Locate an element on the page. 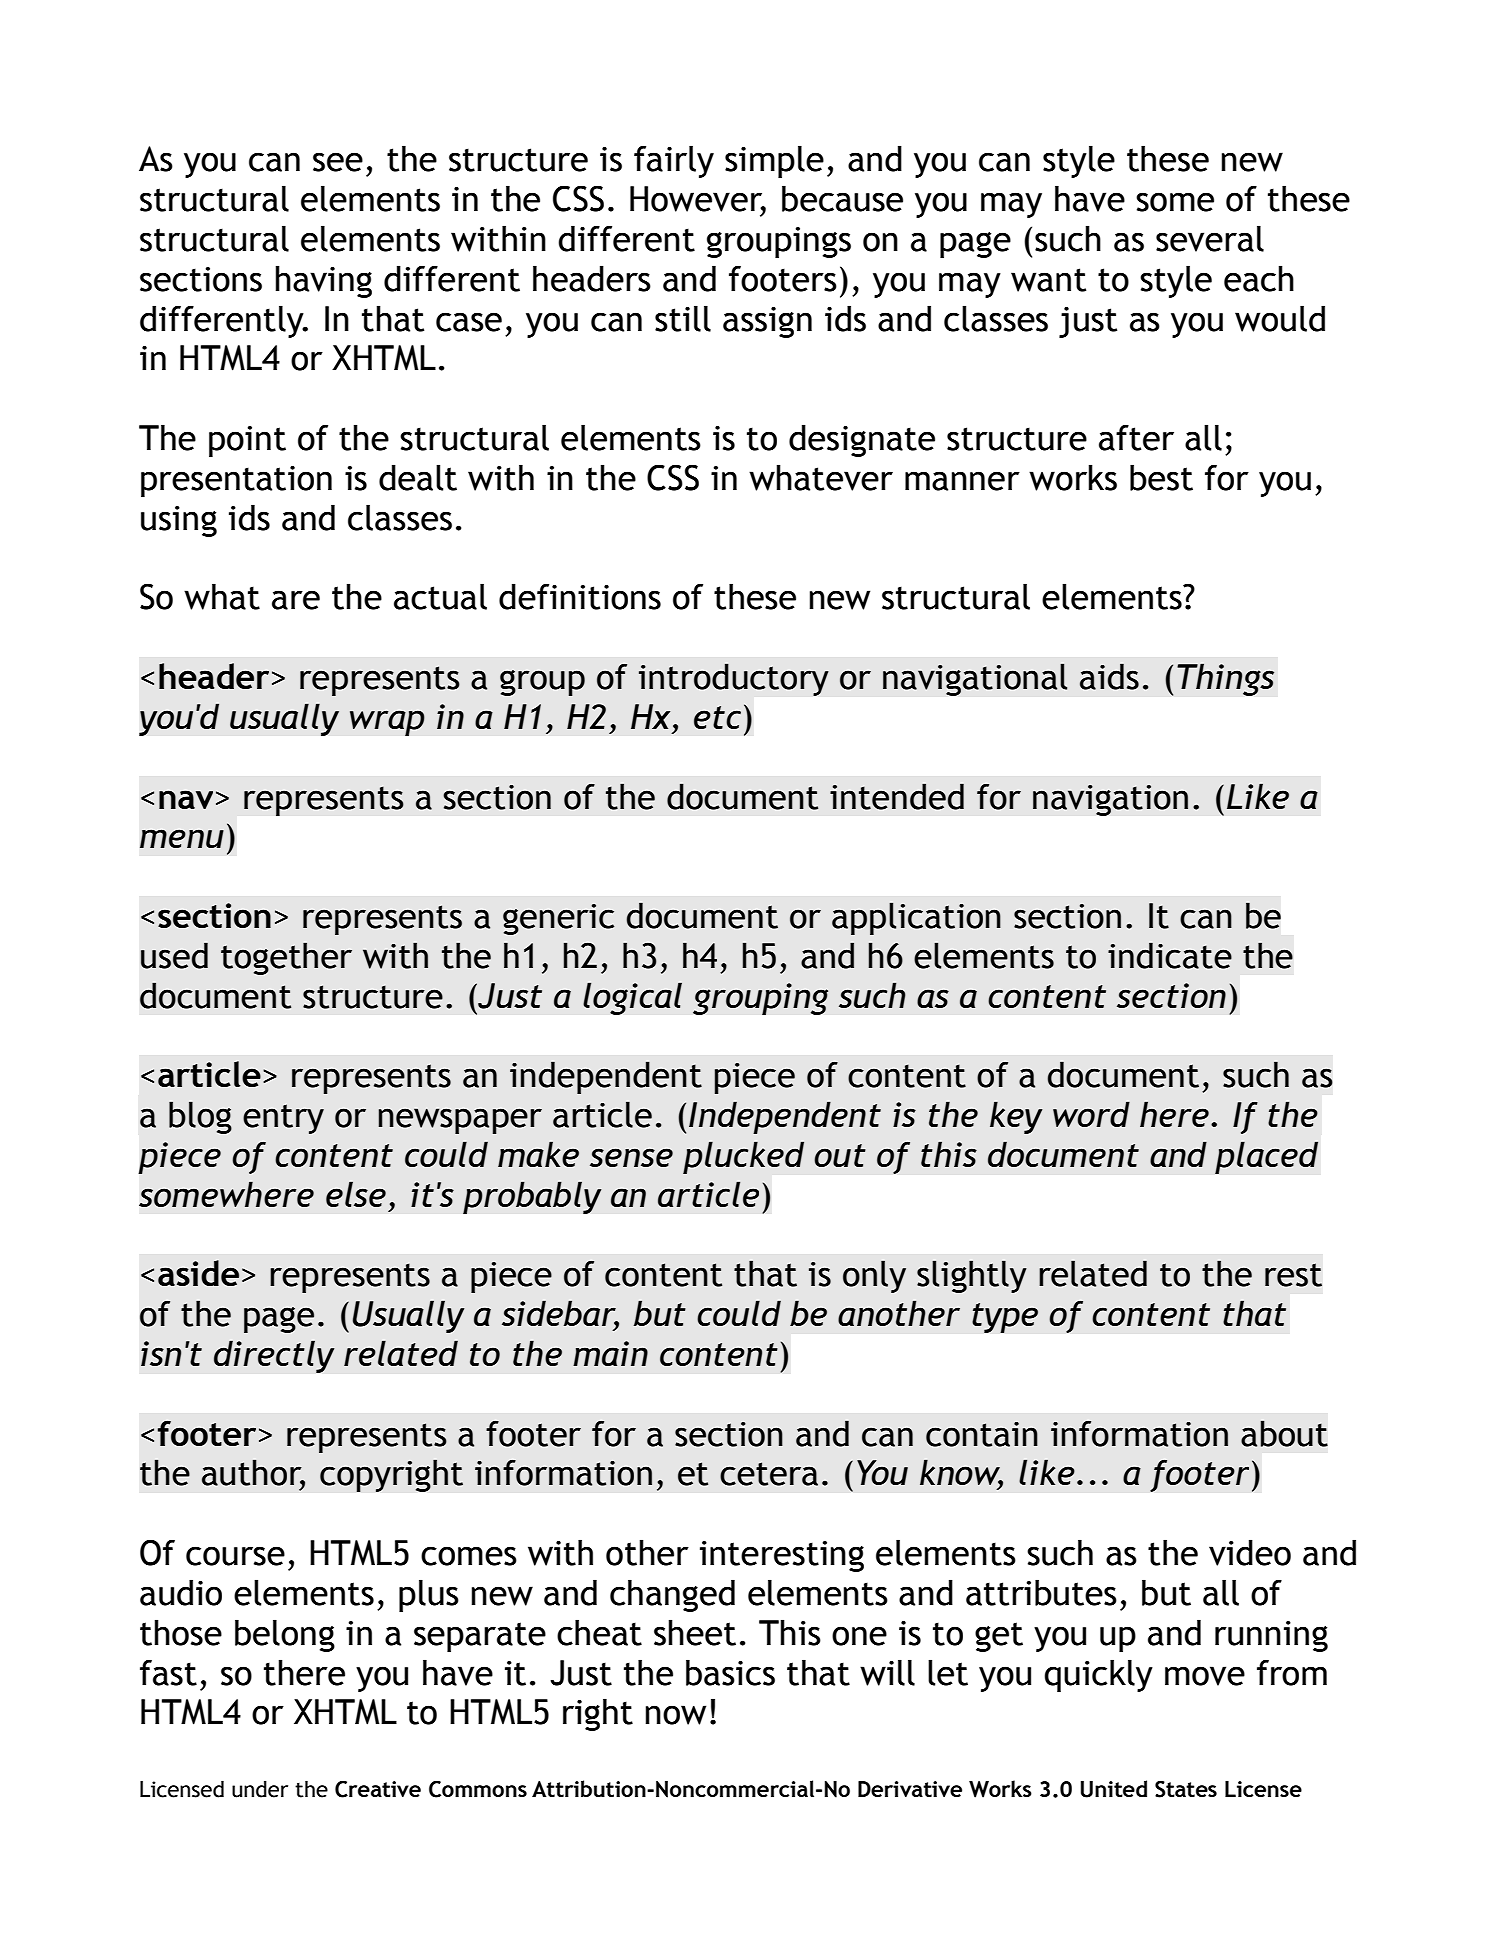 Image resolution: width=1500 pixels, height=1941 pixels. else is located at coordinates (356, 1194).
